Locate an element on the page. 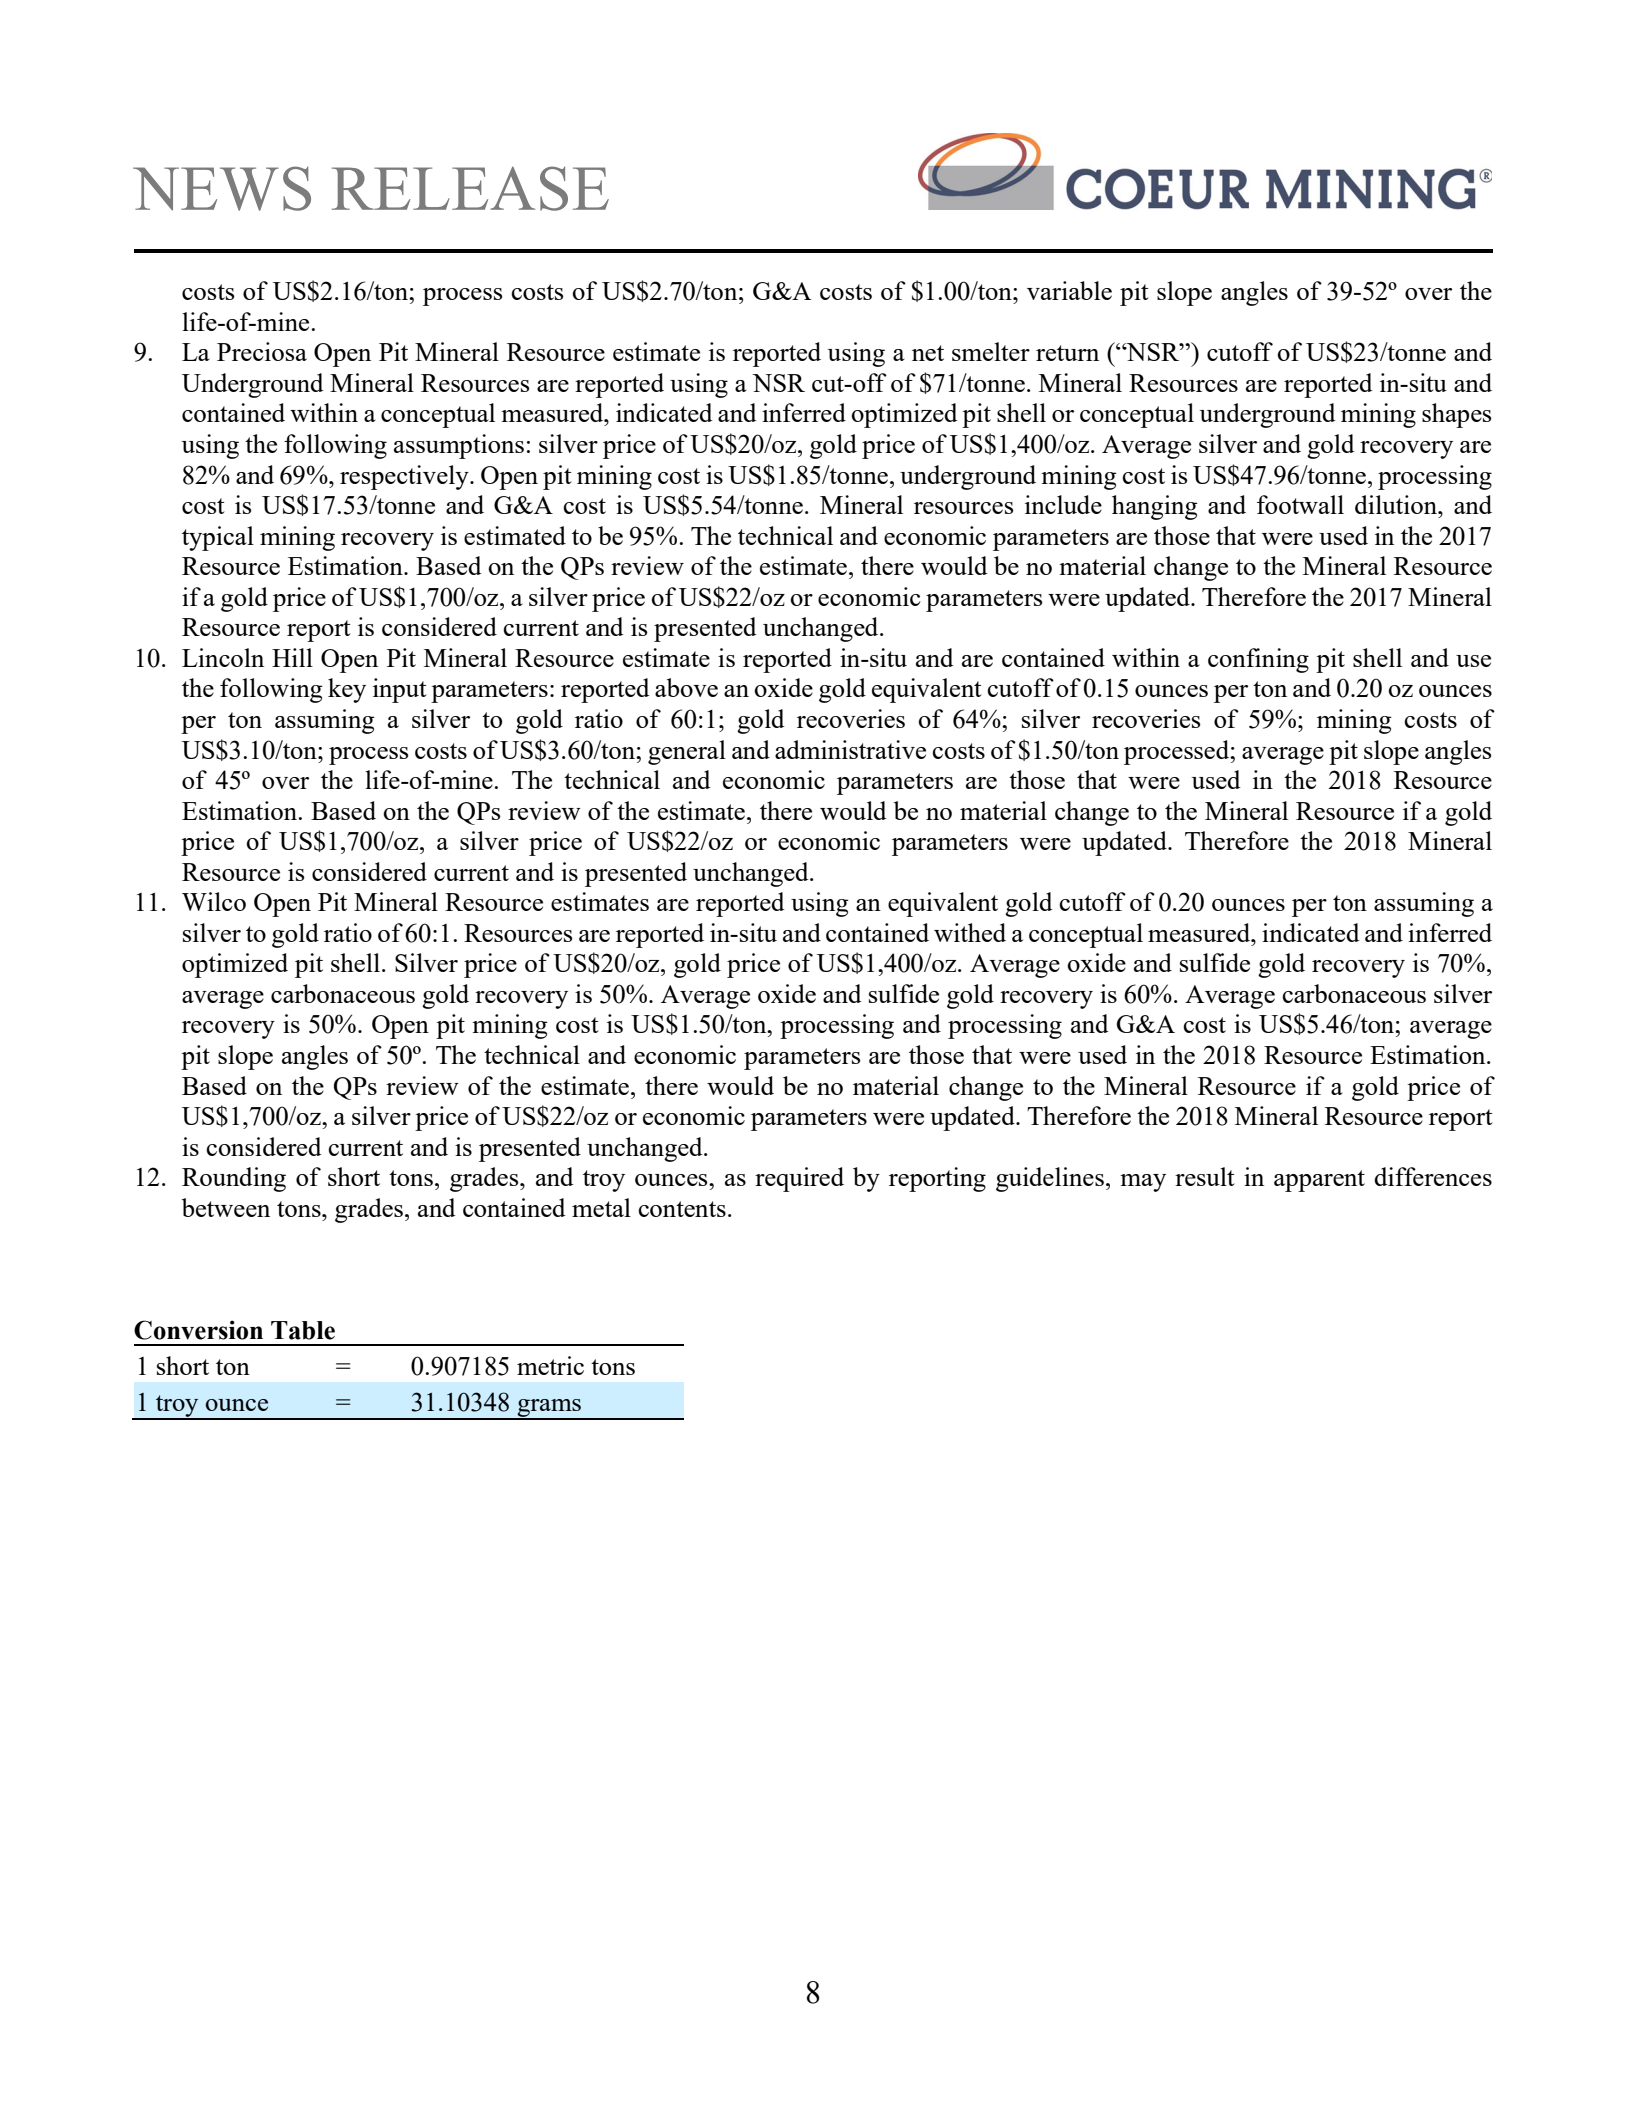 Image resolution: width=1626 pixels, height=2104 pixels. apparent is located at coordinates (1319, 1181).
